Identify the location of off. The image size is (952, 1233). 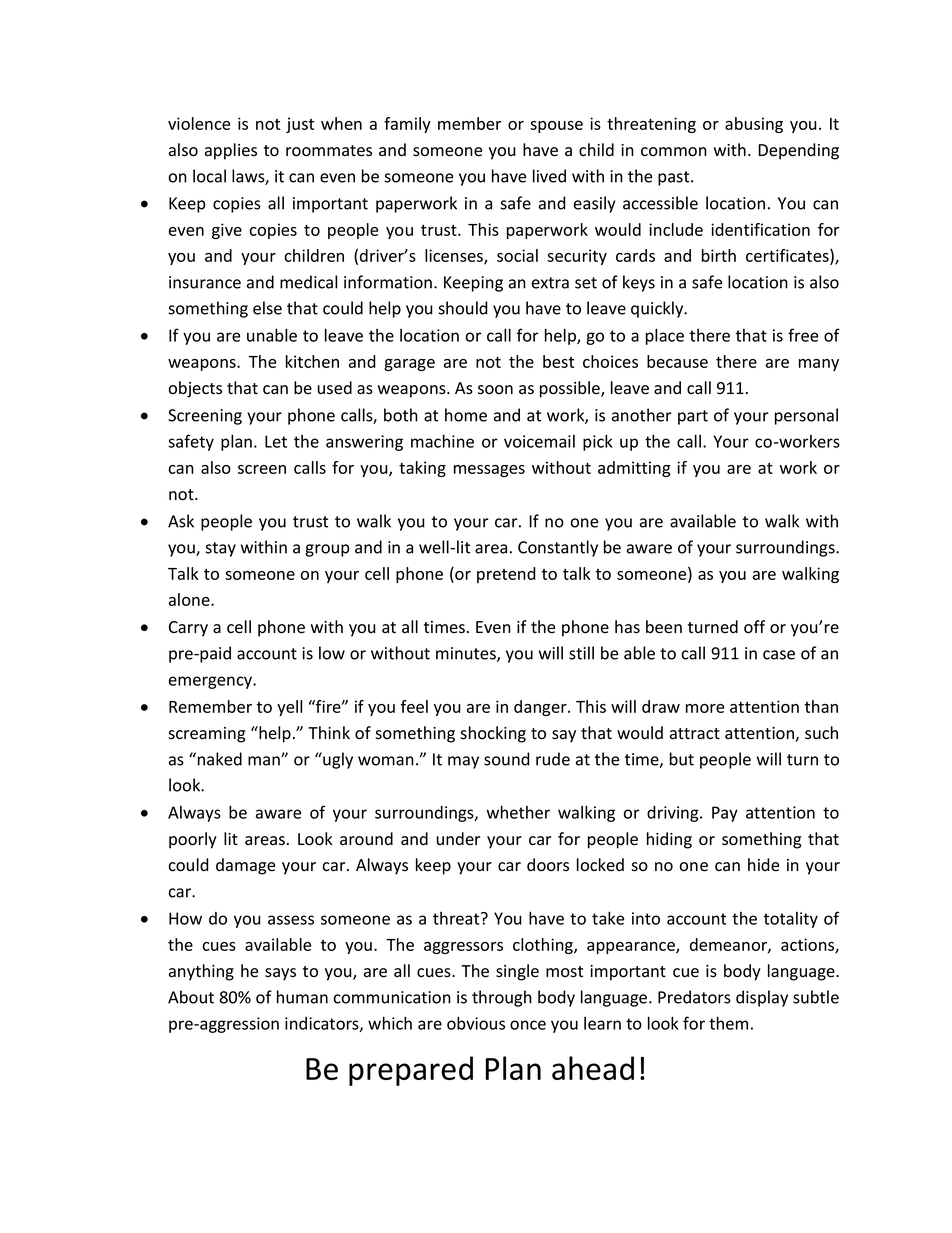
(754, 627).
